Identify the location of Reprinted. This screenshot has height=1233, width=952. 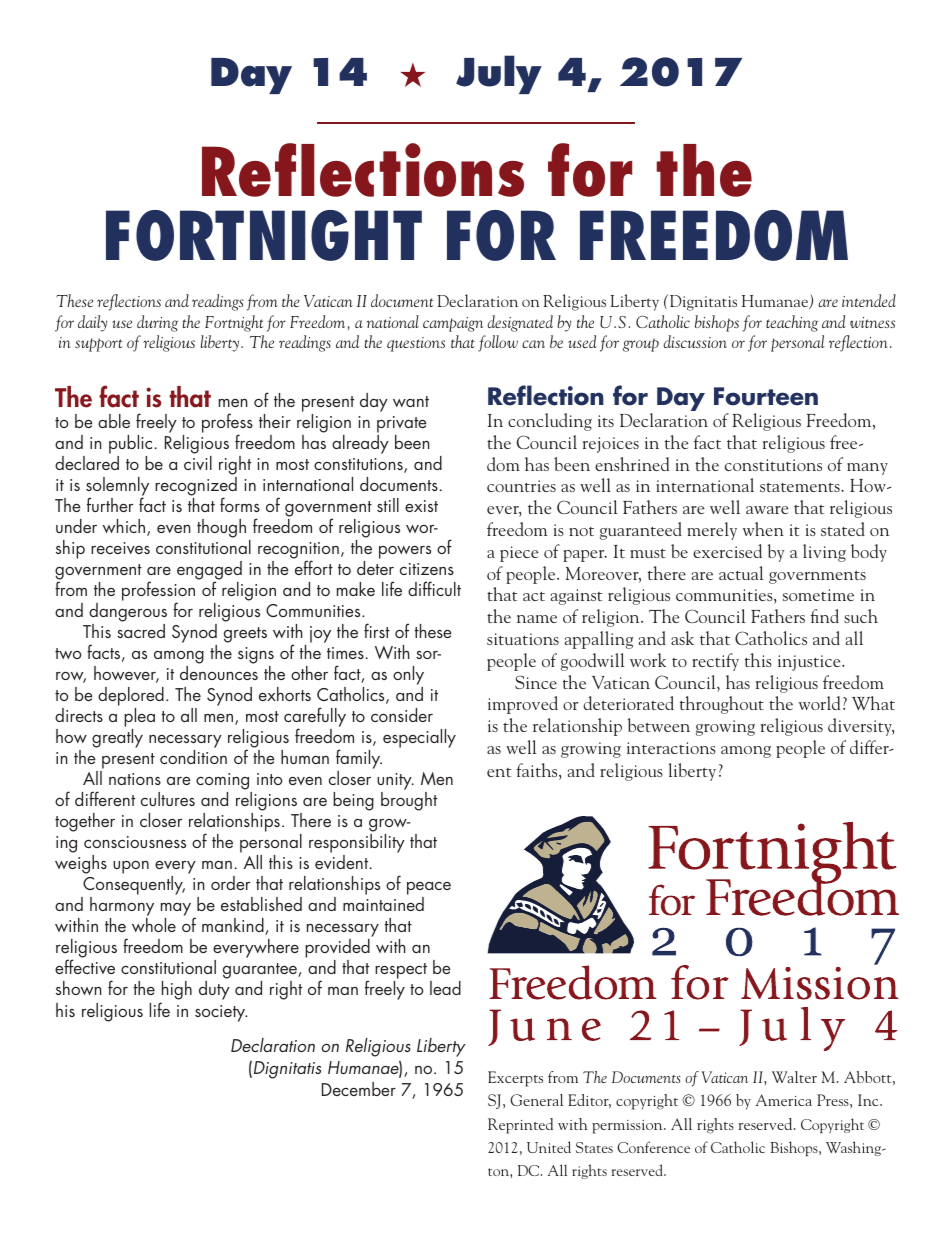
(520, 1126).
